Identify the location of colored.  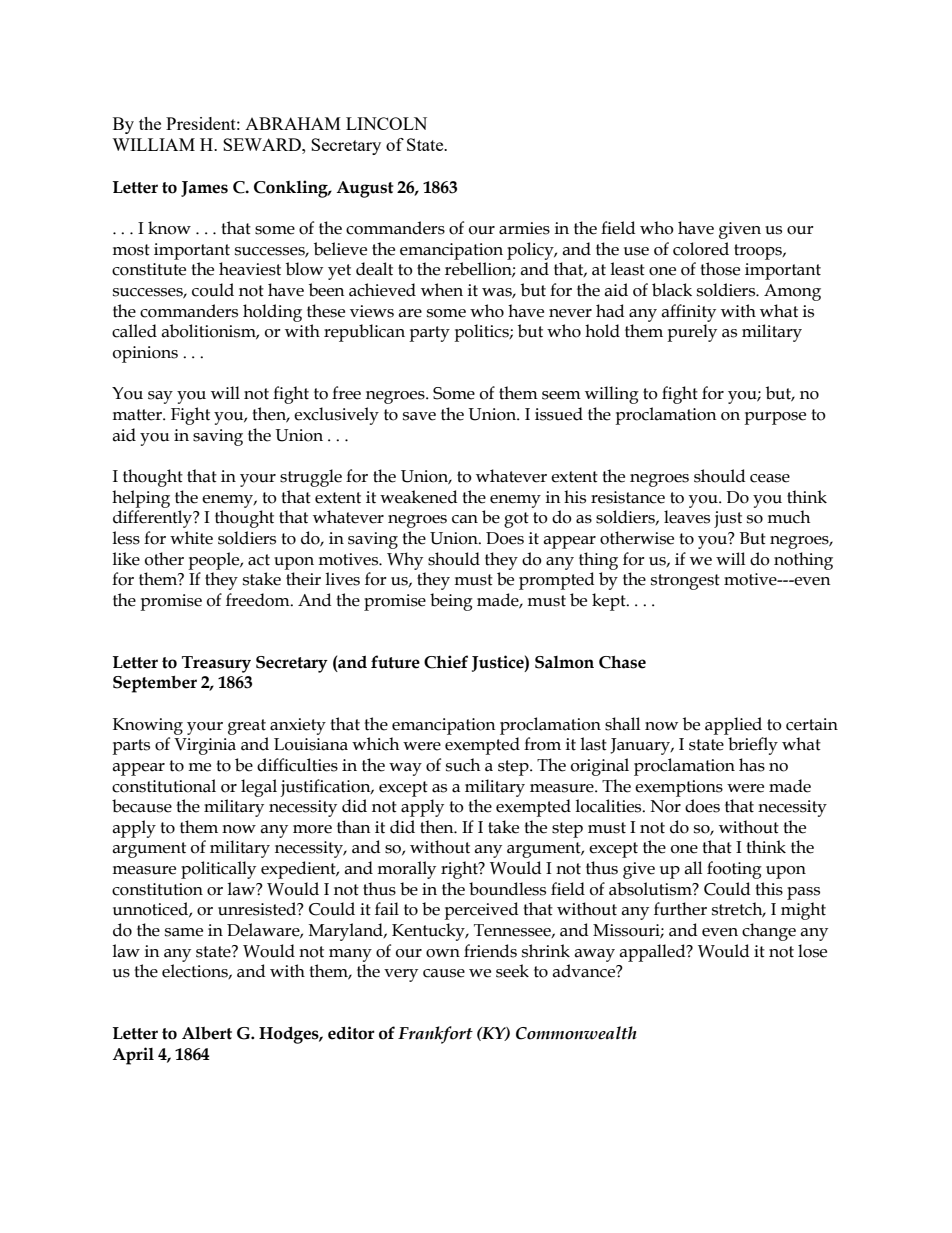
(701, 249).
